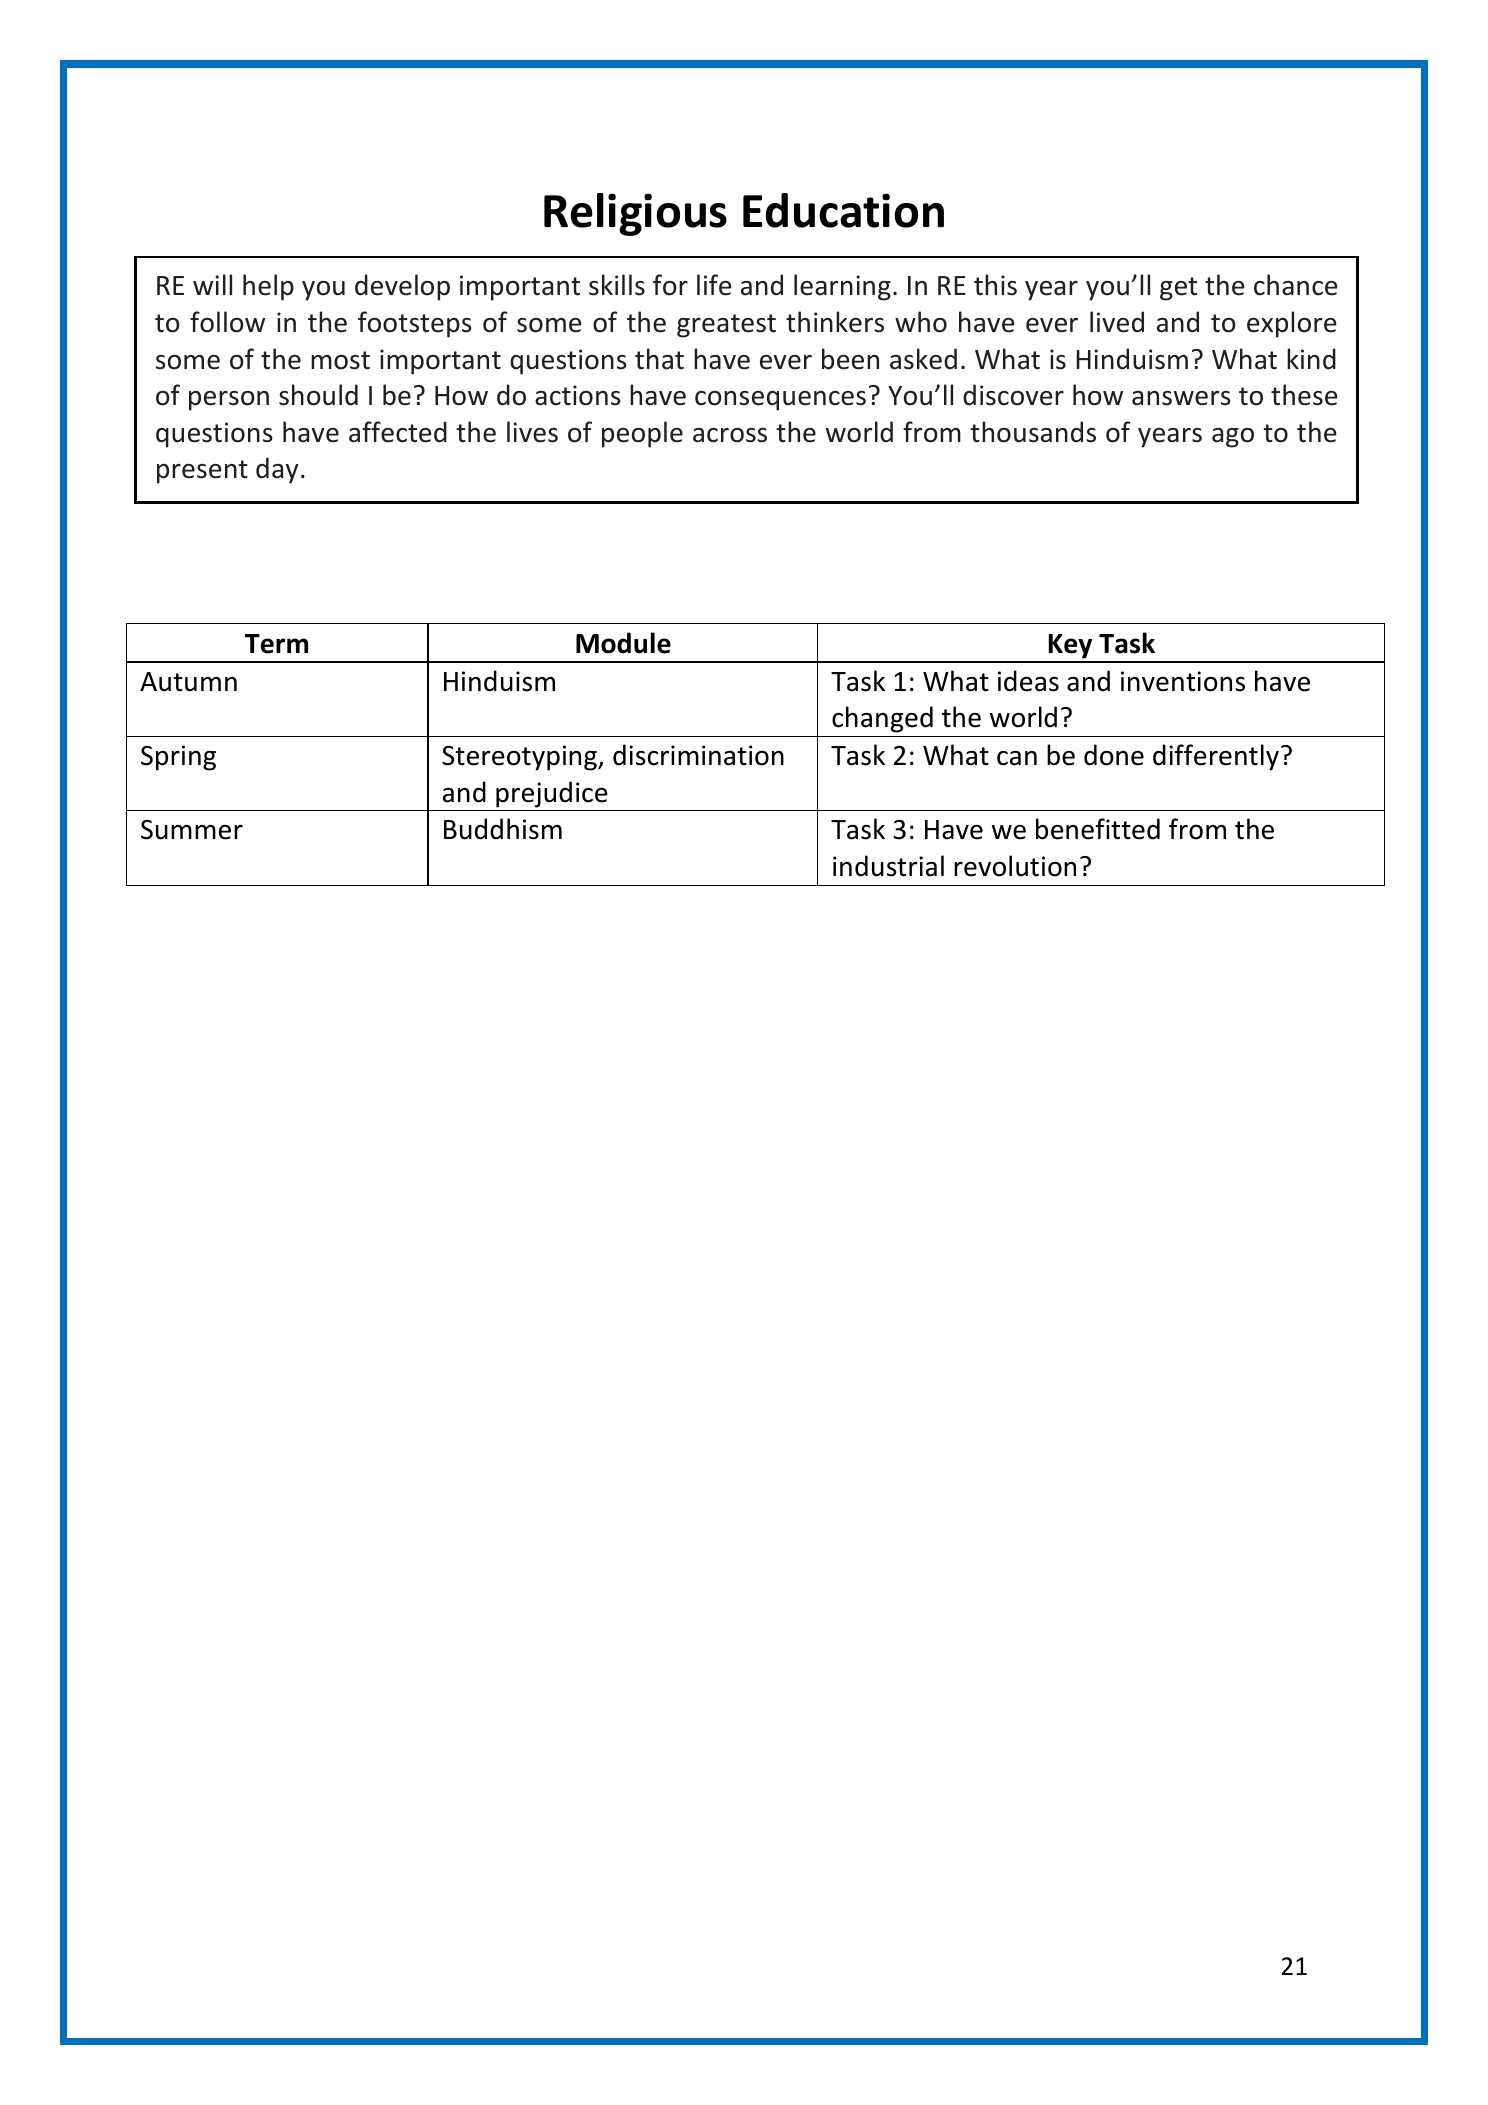 The image size is (1488, 2105). What do you see at coordinates (340, 360) in the screenshot?
I see `most` at bounding box center [340, 360].
